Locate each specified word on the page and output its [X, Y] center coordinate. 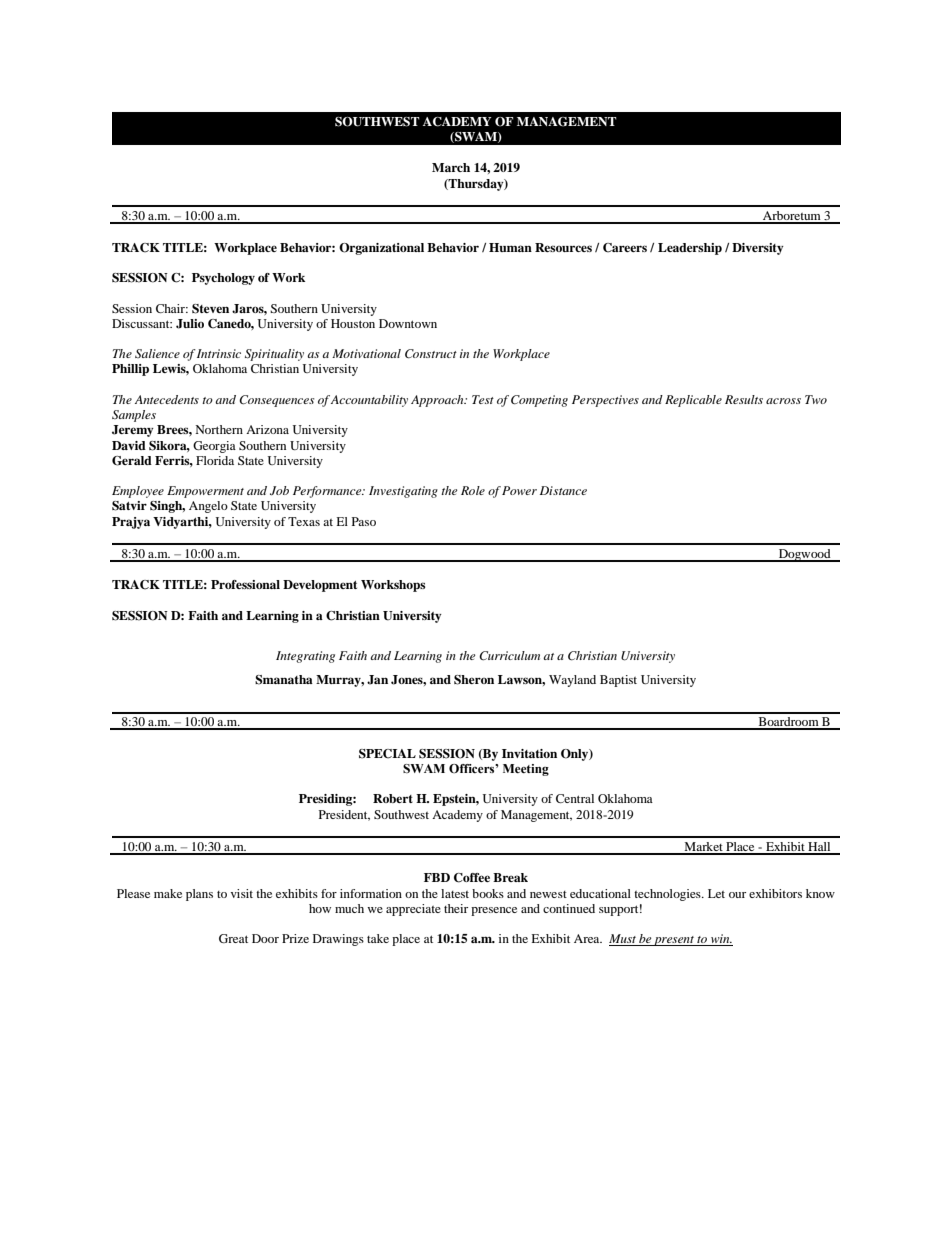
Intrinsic [219, 353]
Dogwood [804, 555]
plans [199, 895]
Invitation [529, 753]
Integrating [305, 657]
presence [494, 911]
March [451, 167]
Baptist [618, 681]
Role [473, 490]
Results [744, 399]
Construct [431, 354]
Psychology [223, 279]
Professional [245, 584]
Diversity [758, 249]
